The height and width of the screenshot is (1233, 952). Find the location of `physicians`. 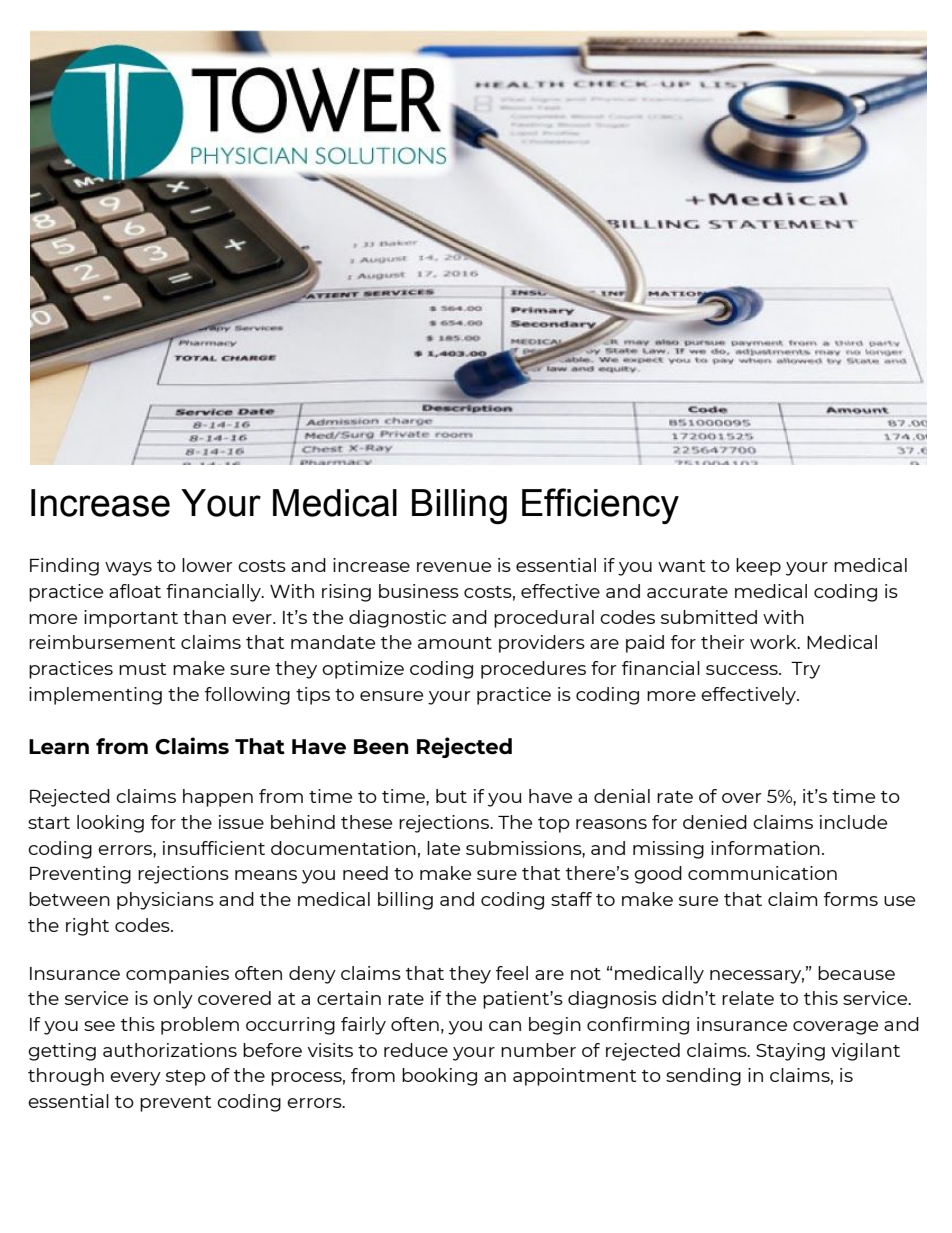

physicians is located at coordinates (165, 901).
